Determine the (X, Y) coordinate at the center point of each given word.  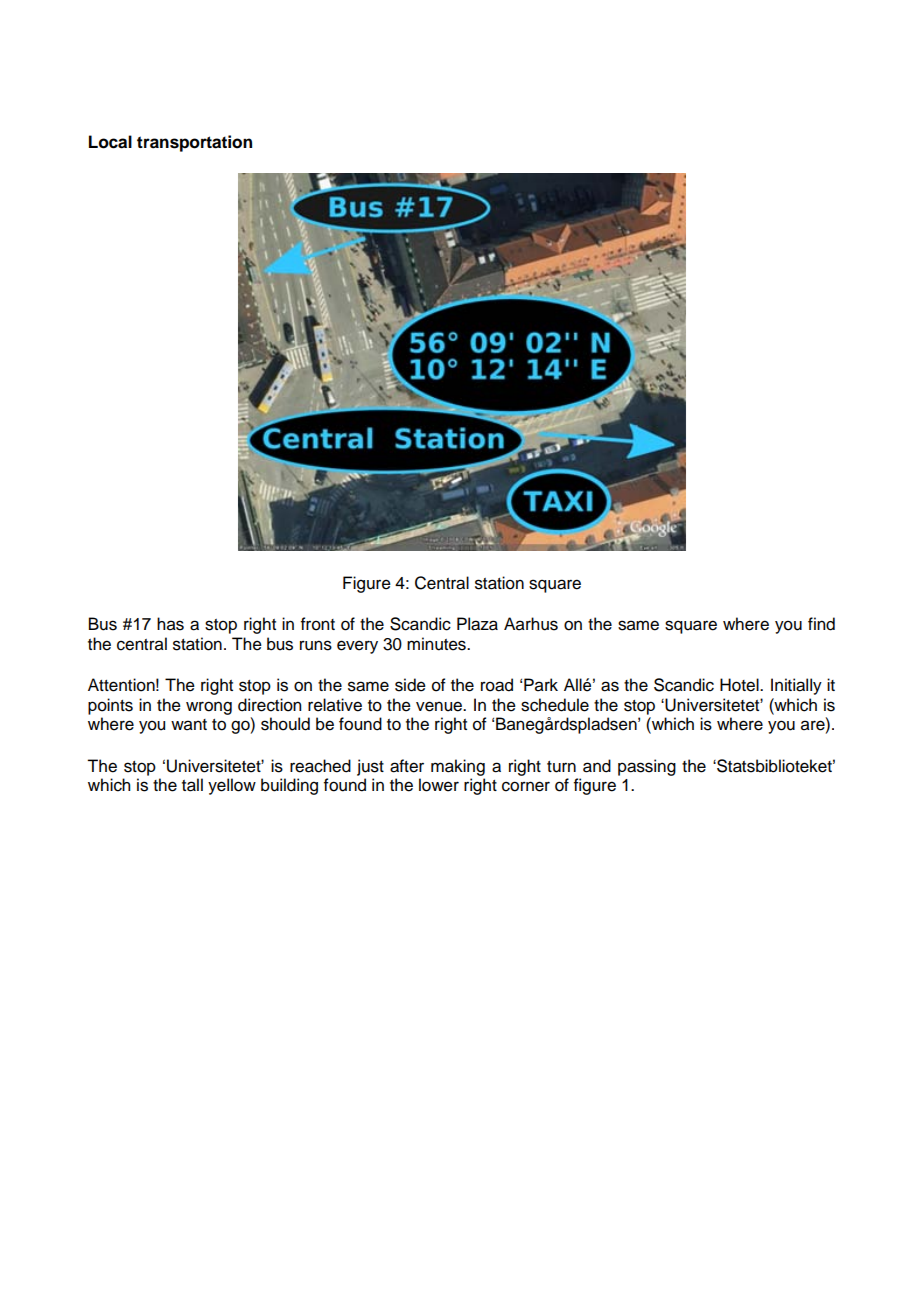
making (458, 767)
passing (647, 767)
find (821, 624)
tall (192, 785)
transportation (194, 143)
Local (110, 142)
